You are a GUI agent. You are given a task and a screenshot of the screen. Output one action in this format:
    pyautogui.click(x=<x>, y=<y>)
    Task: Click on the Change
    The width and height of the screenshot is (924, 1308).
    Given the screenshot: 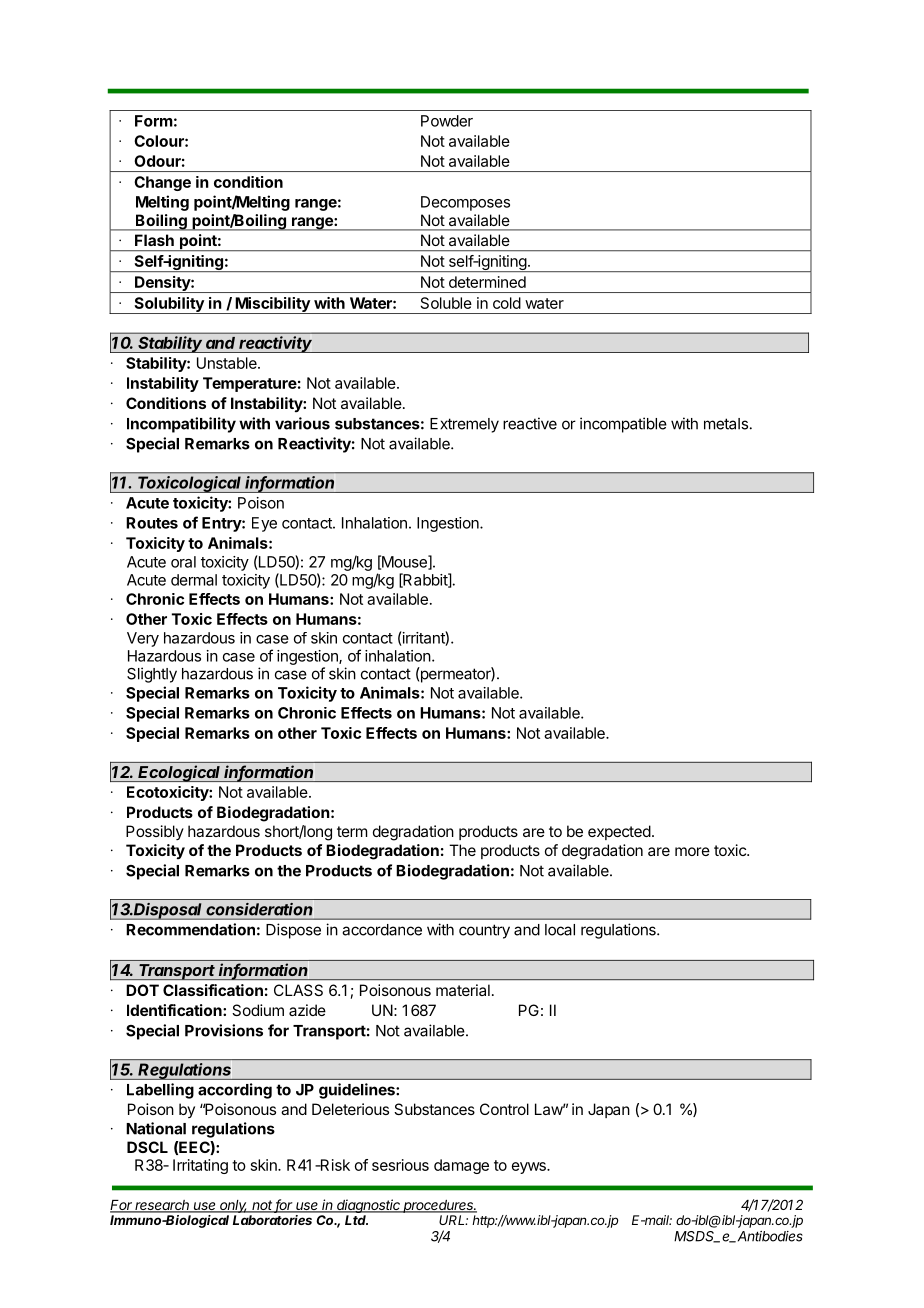 What is the action you would take?
    pyautogui.click(x=162, y=183)
